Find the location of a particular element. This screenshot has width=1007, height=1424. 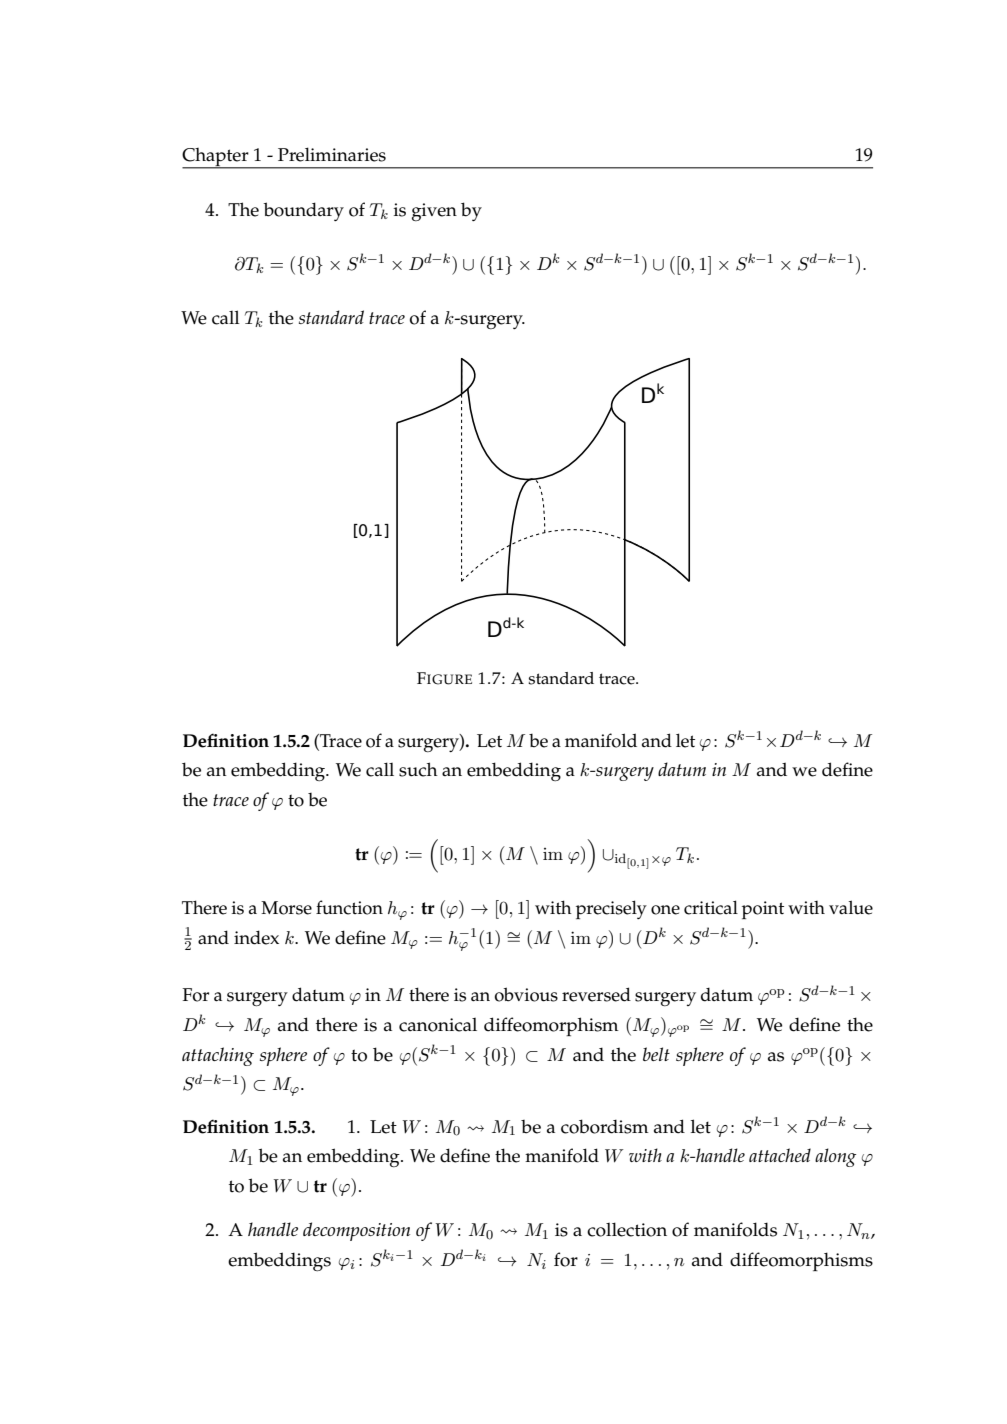

Preliminaries is located at coordinates (332, 154).
